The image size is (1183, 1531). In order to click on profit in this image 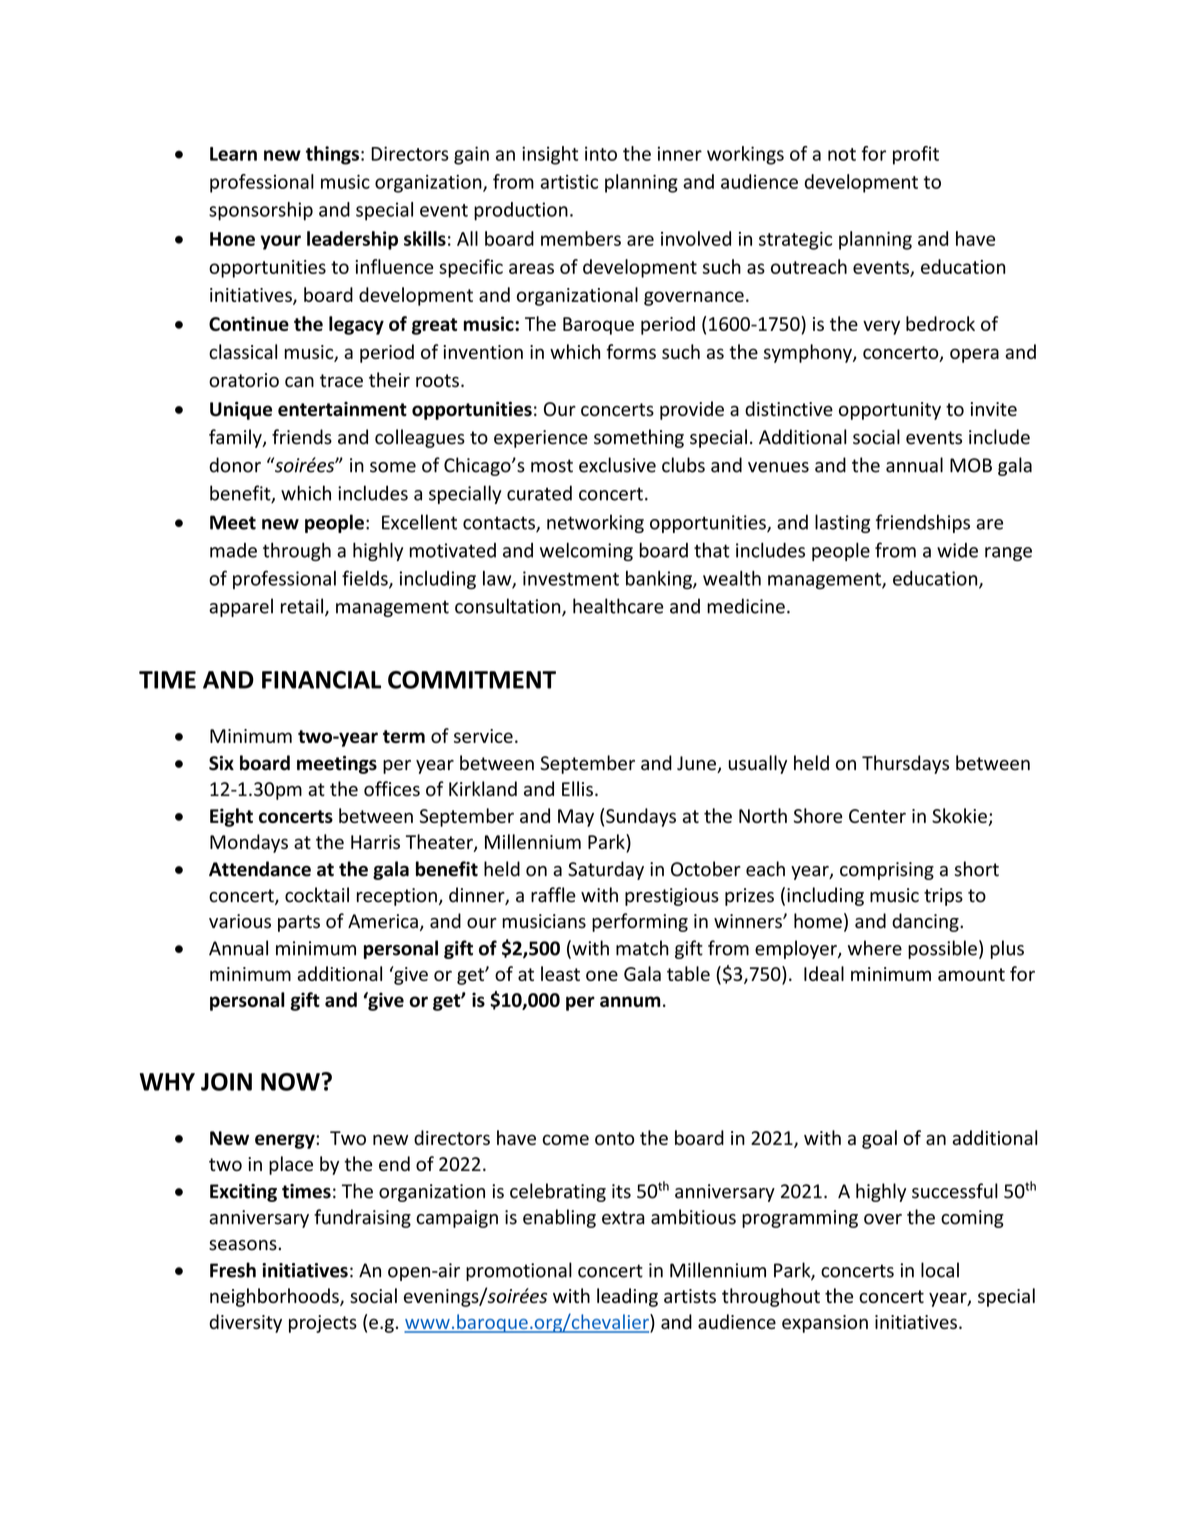, I will do `click(916, 155)`.
